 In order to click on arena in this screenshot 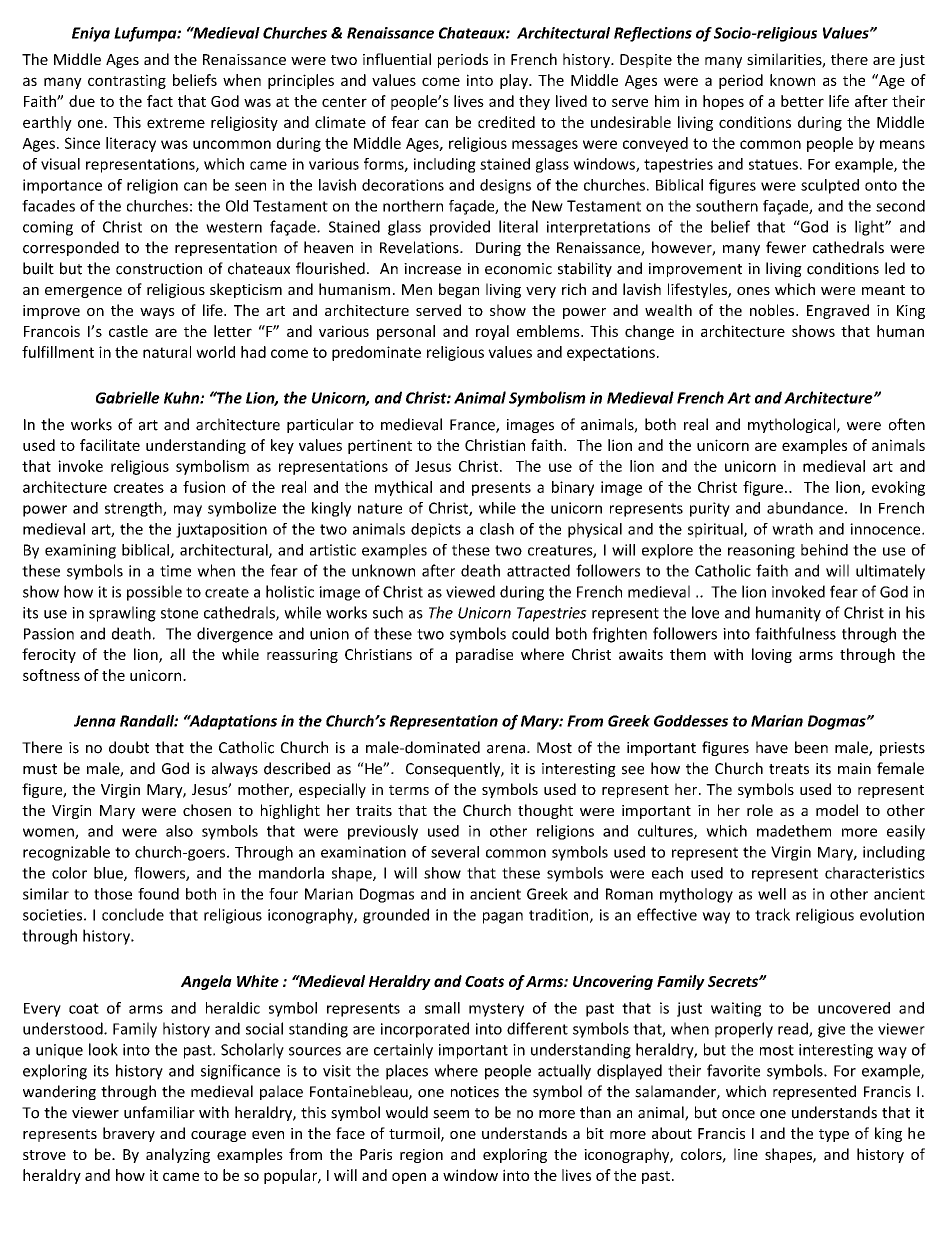, I will do `click(506, 749)`.
